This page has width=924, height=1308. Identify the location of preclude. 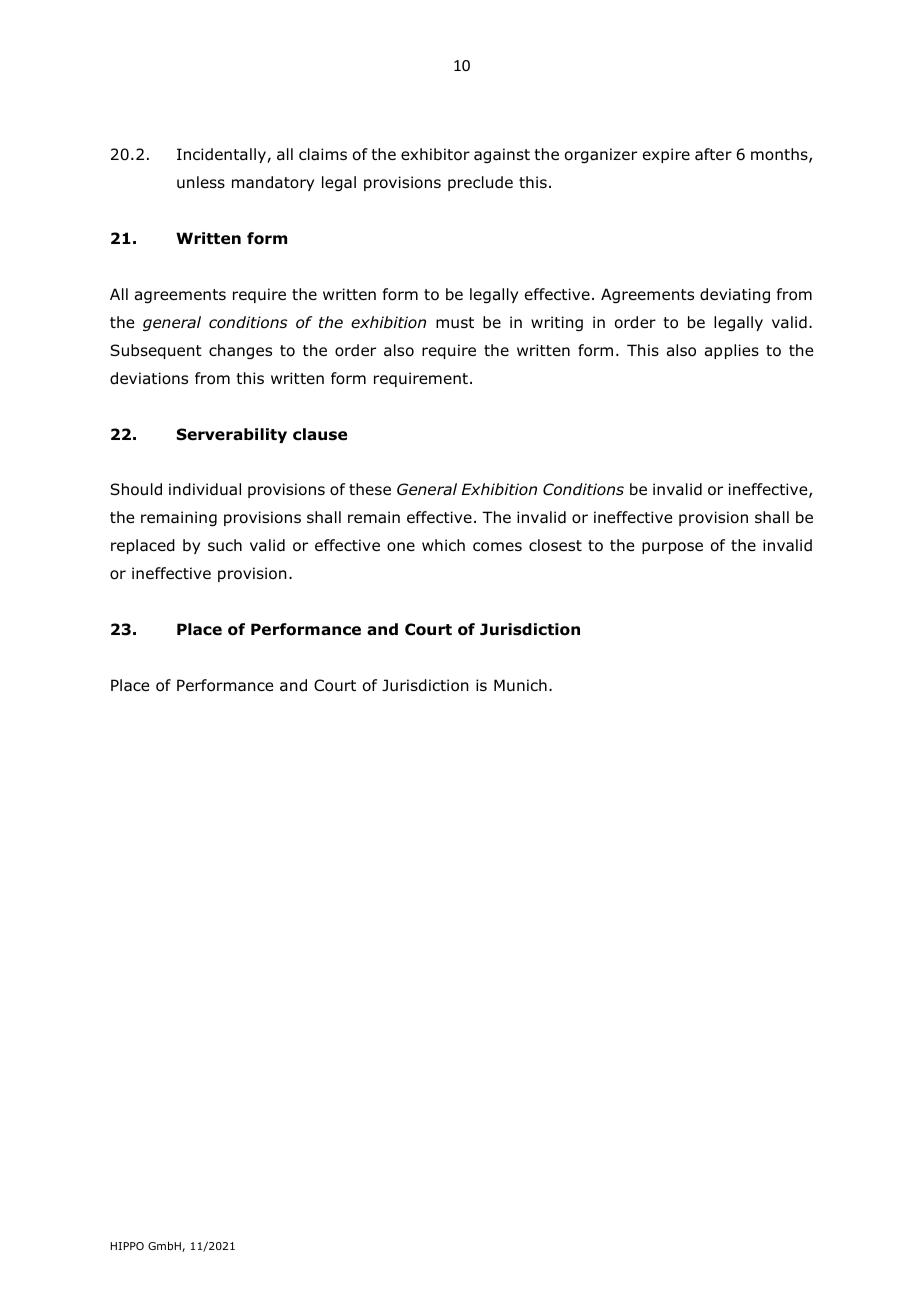
(480, 183).
